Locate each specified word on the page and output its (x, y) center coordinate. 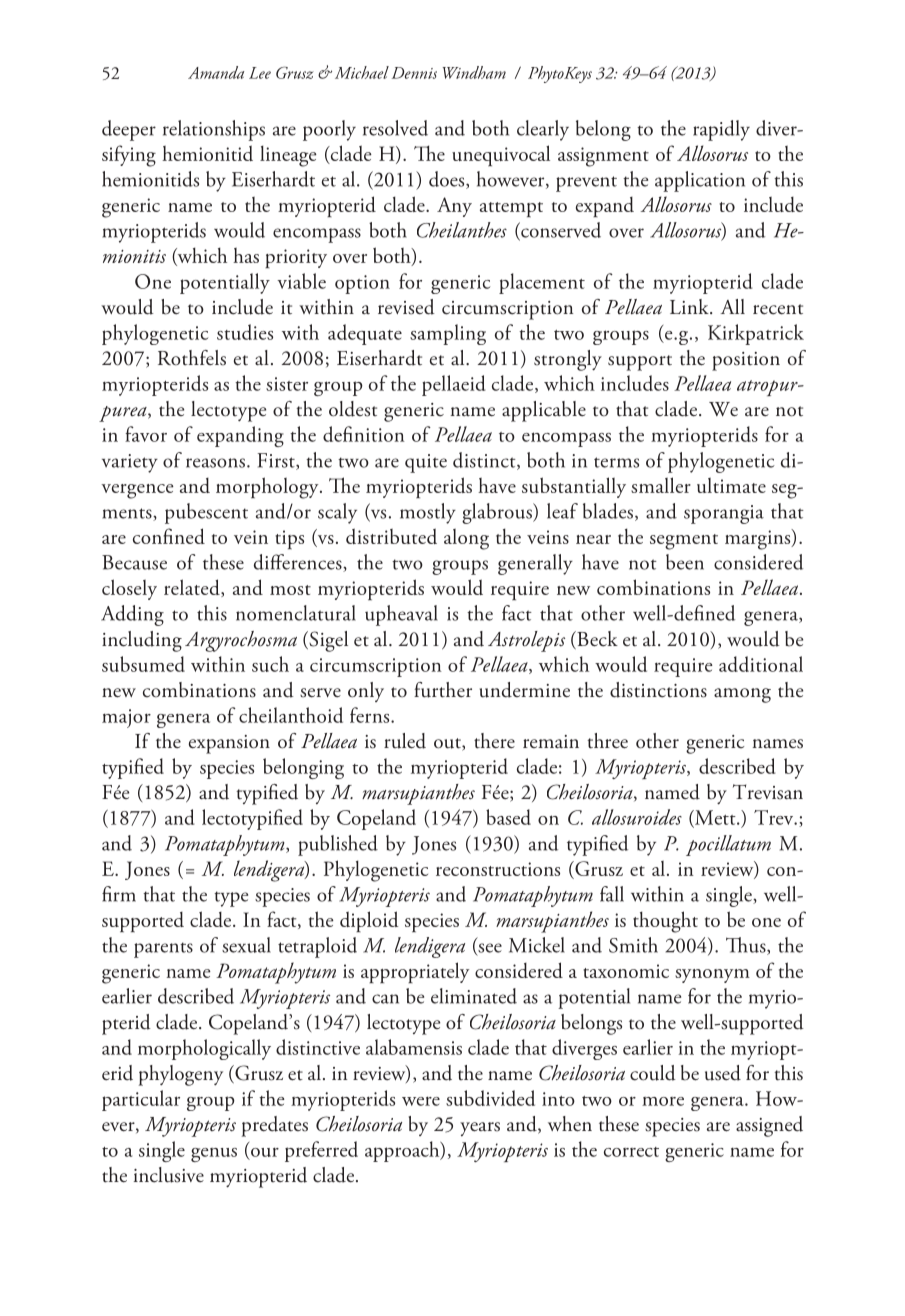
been (685, 562)
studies (245, 332)
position (746, 361)
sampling (448, 334)
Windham (474, 72)
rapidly (721, 130)
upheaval (401, 615)
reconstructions (498, 869)
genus (214, 1155)
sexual (246, 945)
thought (665, 922)
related (193, 588)
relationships (214, 130)
